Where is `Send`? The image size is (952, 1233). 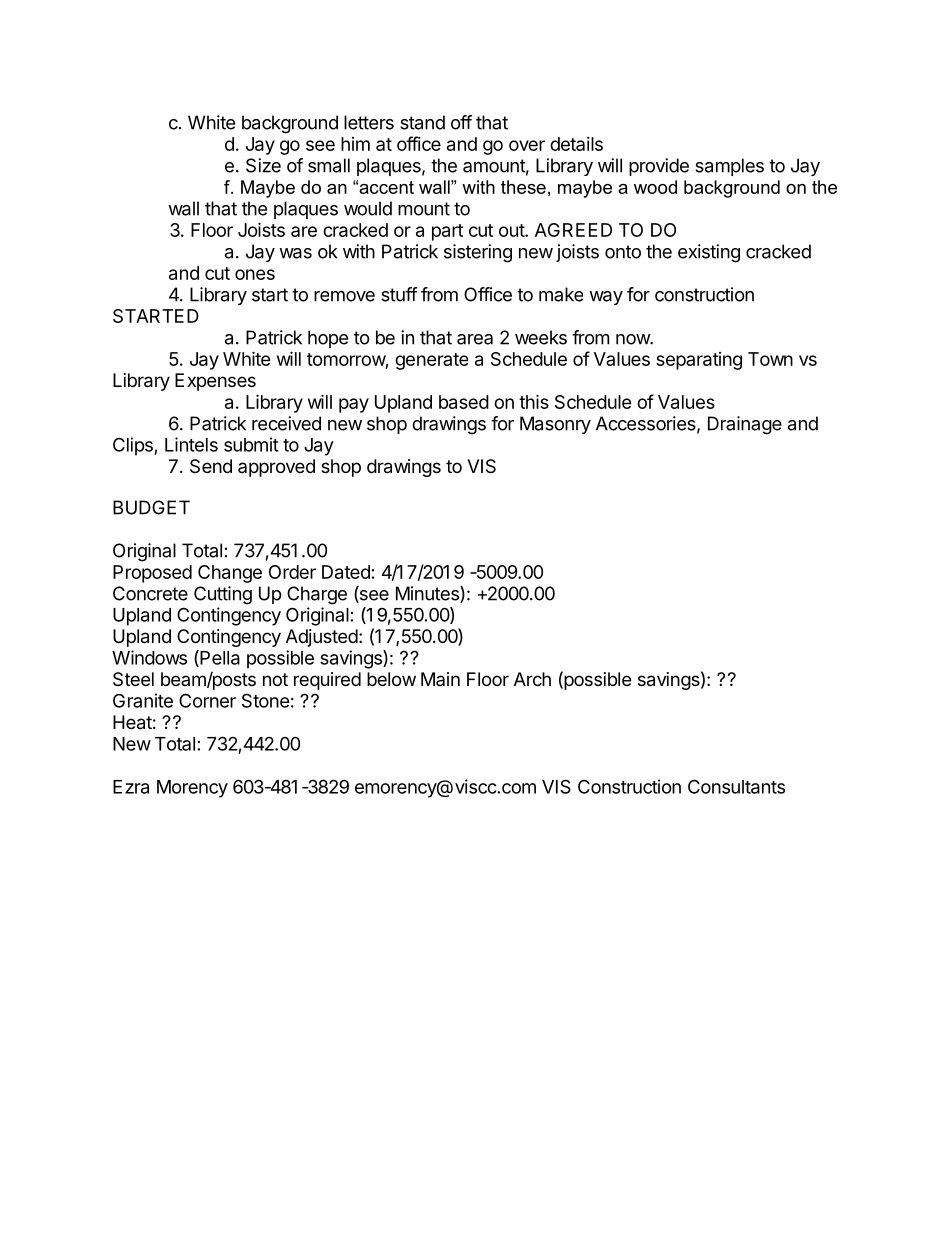
Send is located at coordinates (211, 466).
